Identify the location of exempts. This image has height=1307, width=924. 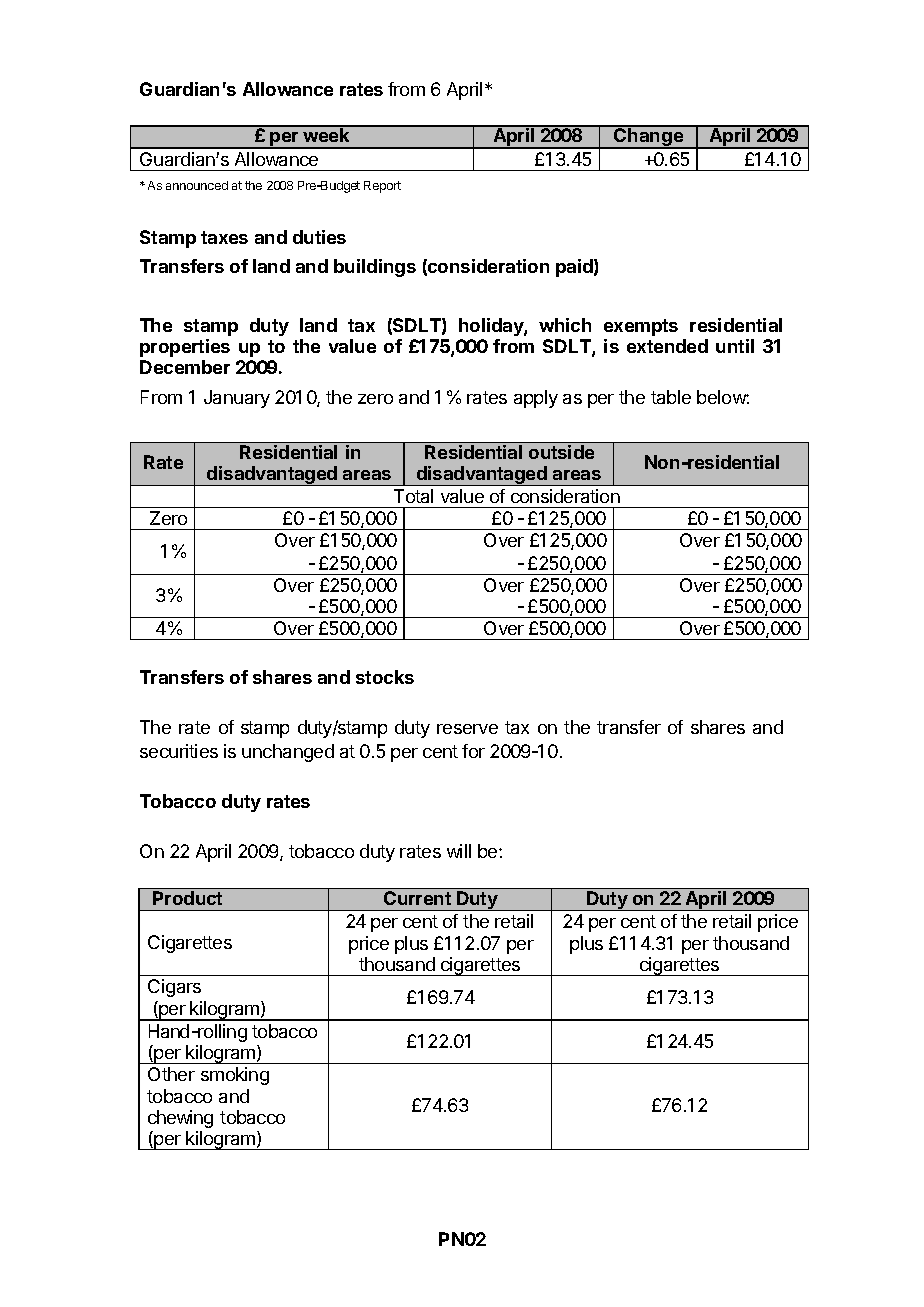
(641, 327).
